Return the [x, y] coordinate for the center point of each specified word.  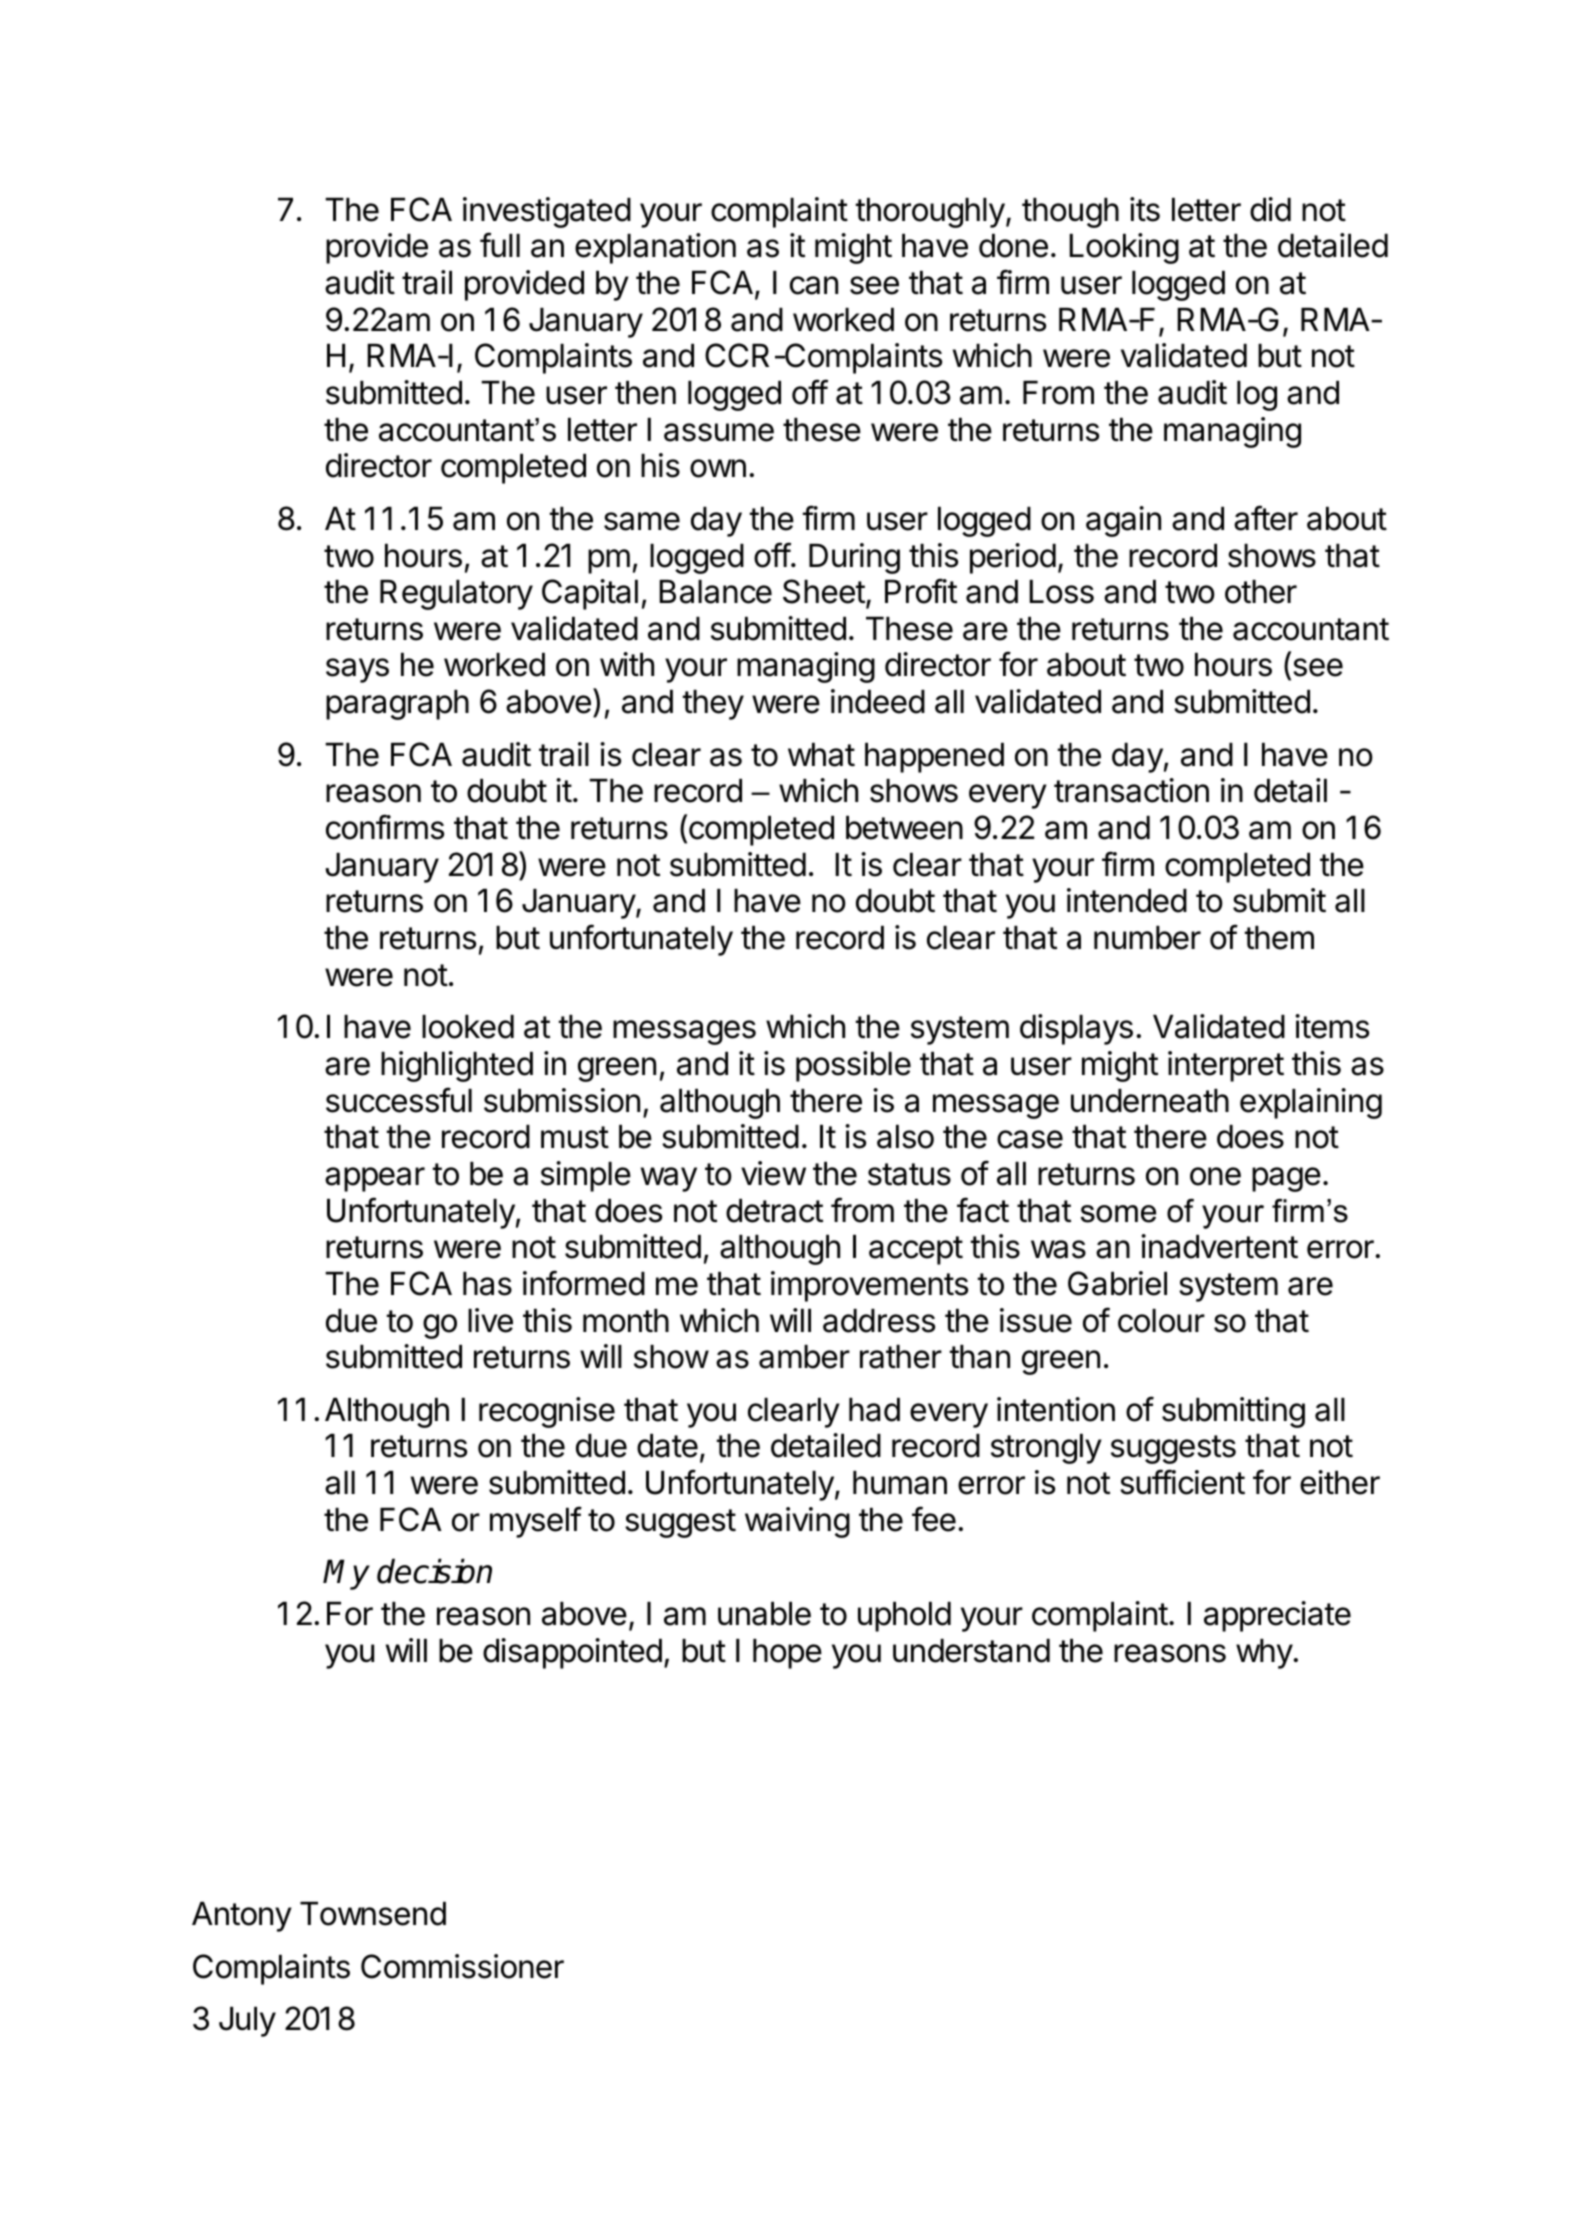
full [500, 244]
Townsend [373, 1914]
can [814, 285]
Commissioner [462, 1966]
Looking [1124, 248]
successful [399, 1100]
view [773, 1173]
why [1264, 1654]
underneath [1150, 1101]
